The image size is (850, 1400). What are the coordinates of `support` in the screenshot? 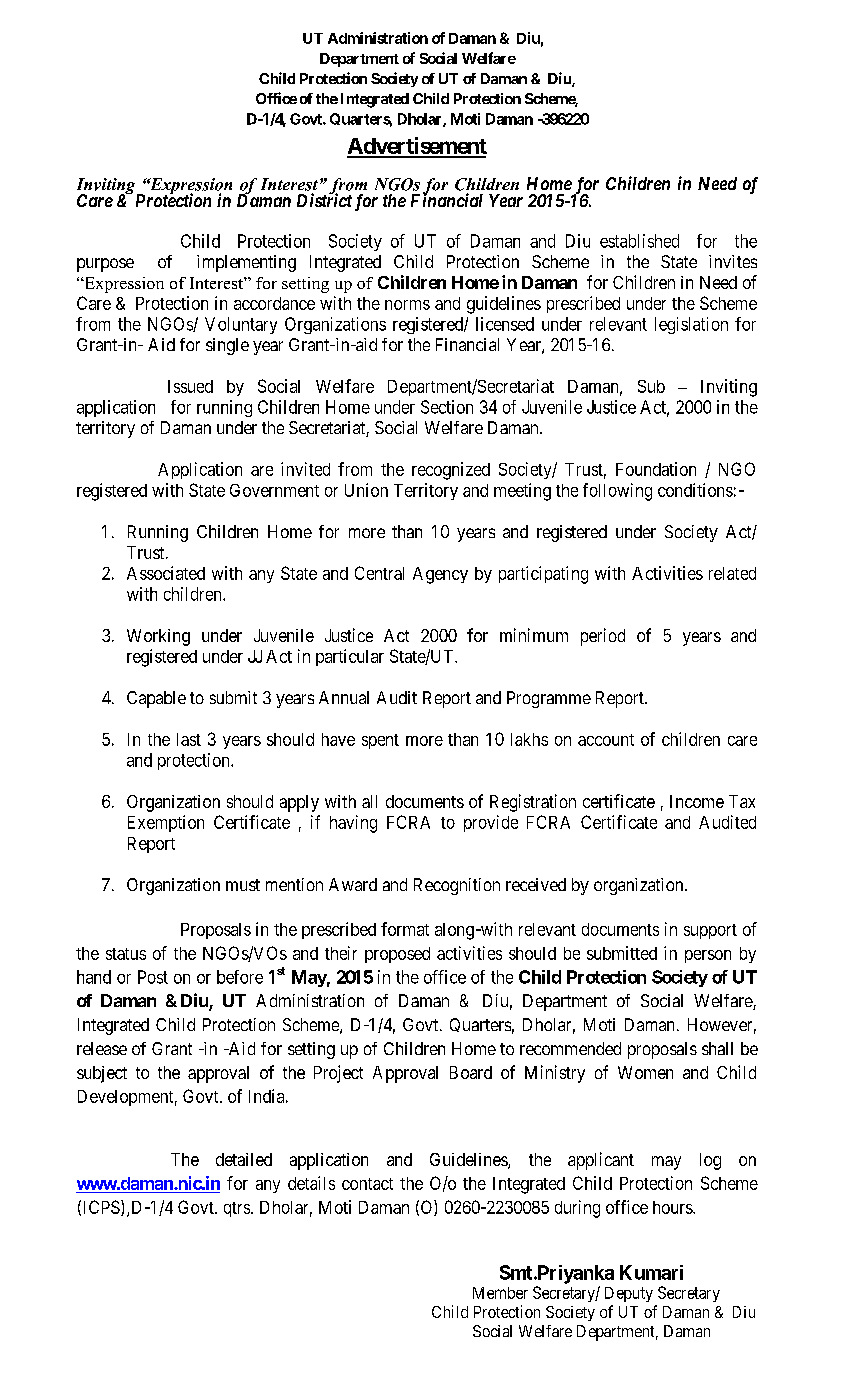 It's located at (710, 931).
